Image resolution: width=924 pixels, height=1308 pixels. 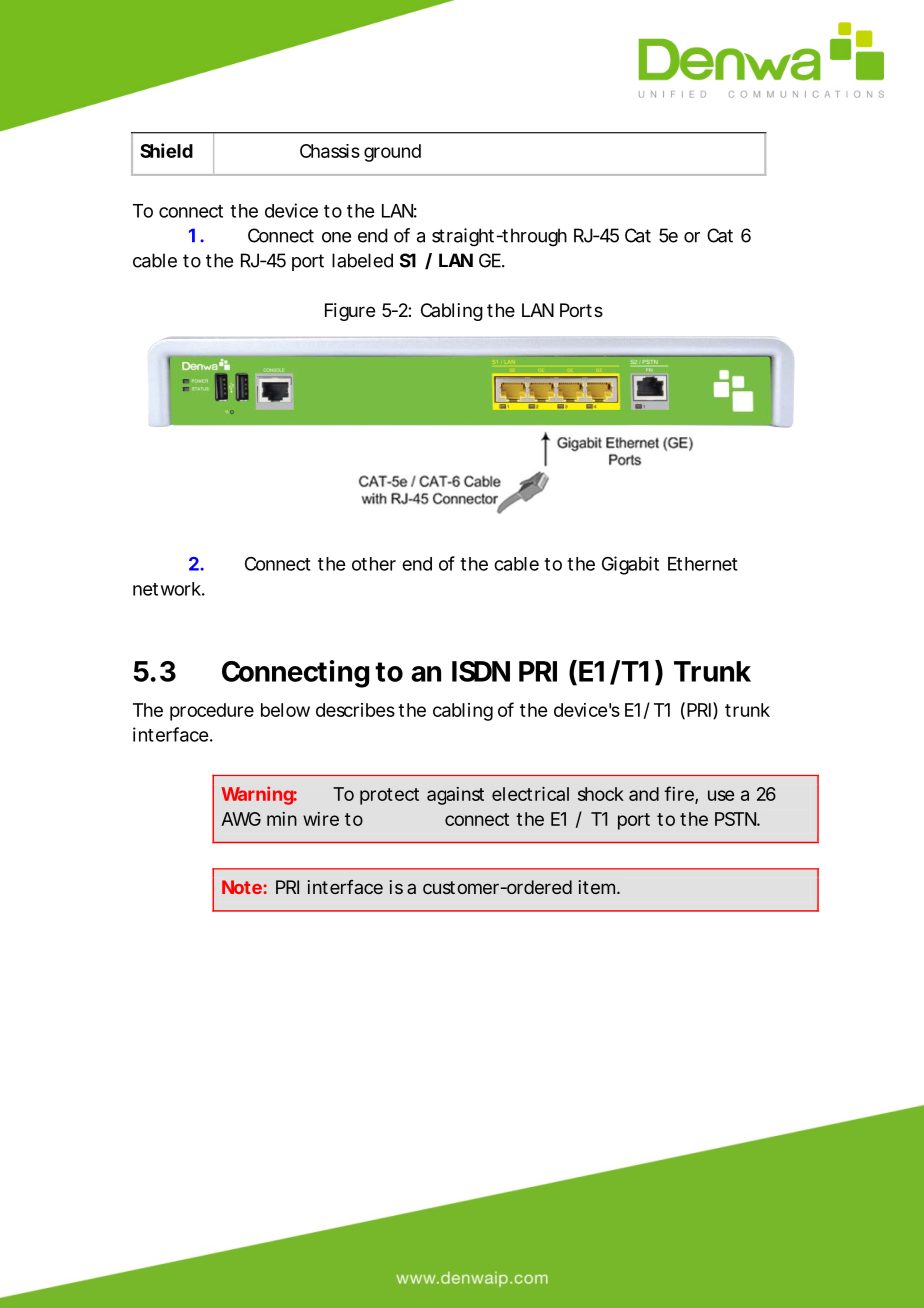 I want to click on other, so click(x=374, y=564).
